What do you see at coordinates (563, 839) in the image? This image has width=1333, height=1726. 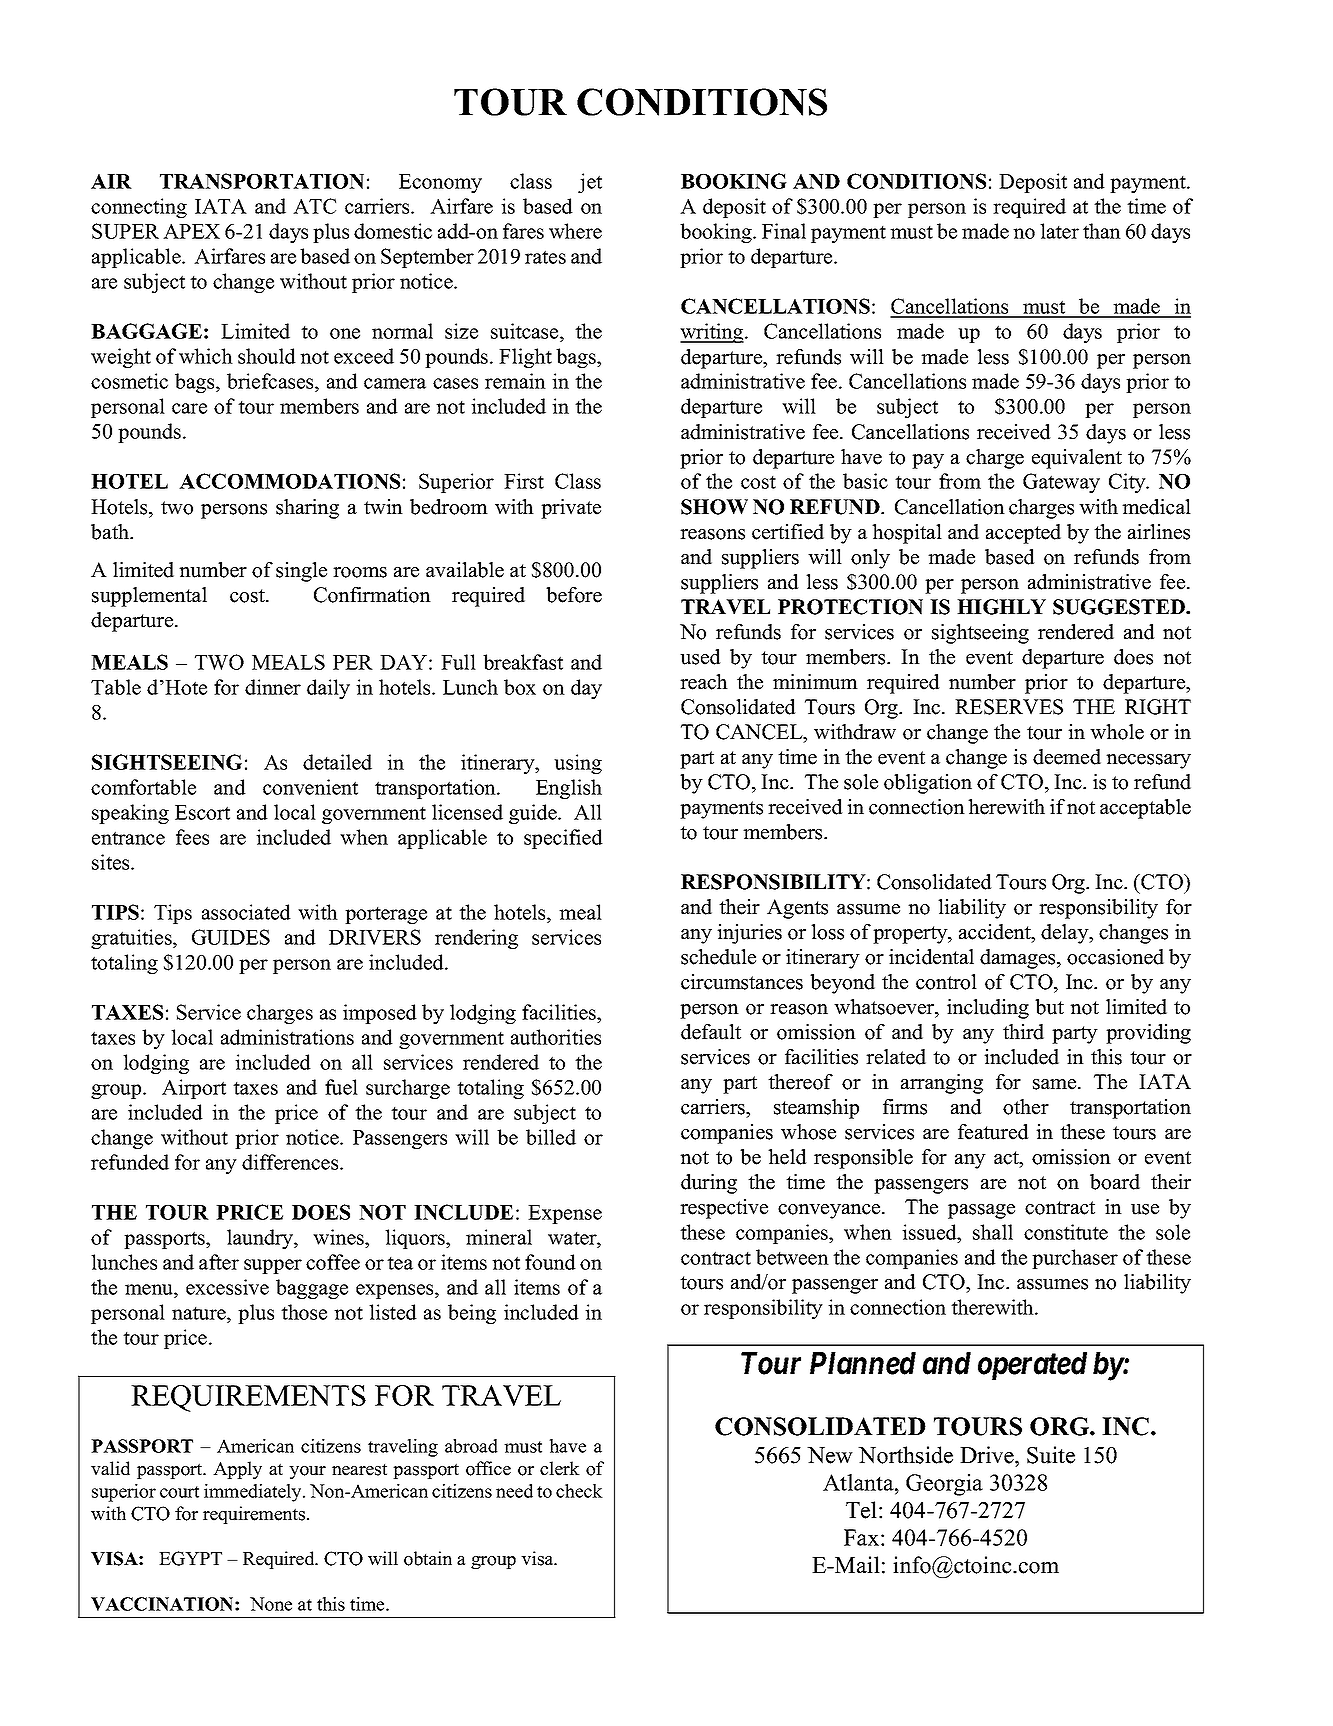 I see `specified` at bounding box center [563, 839].
